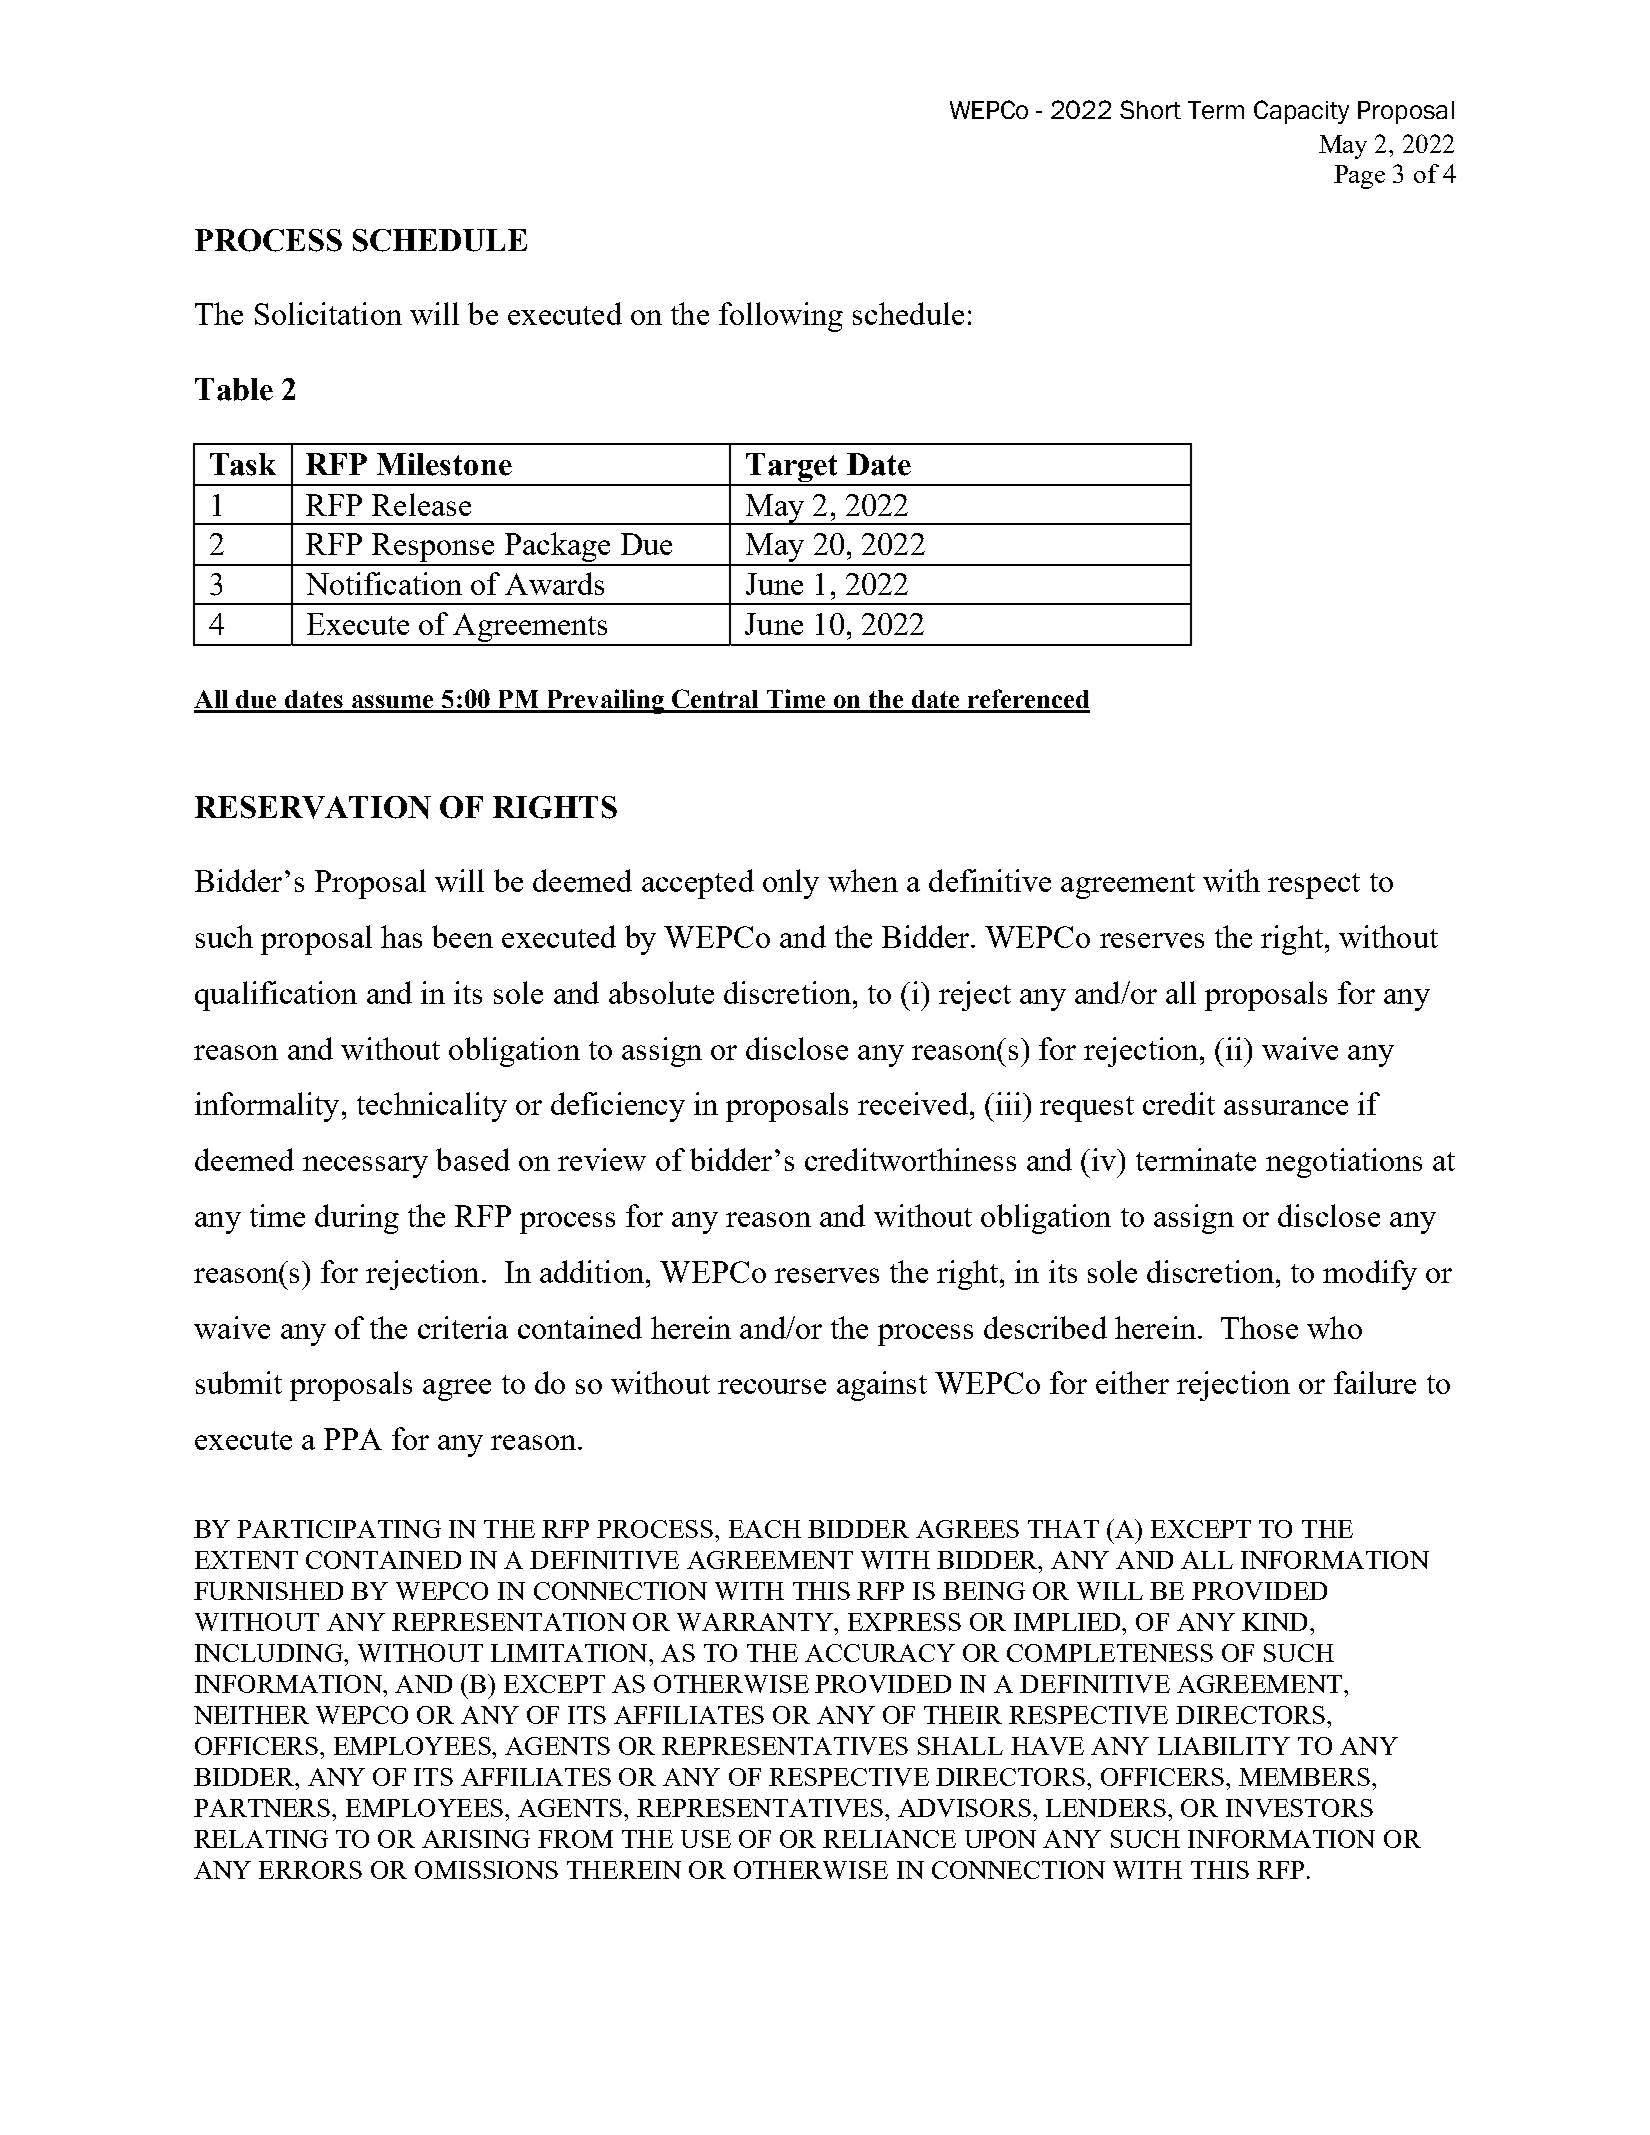 The height and width of the page is (2135, 1650). Describe the element at coordinates (913, 1103) in the page. I see `received` at that location.
